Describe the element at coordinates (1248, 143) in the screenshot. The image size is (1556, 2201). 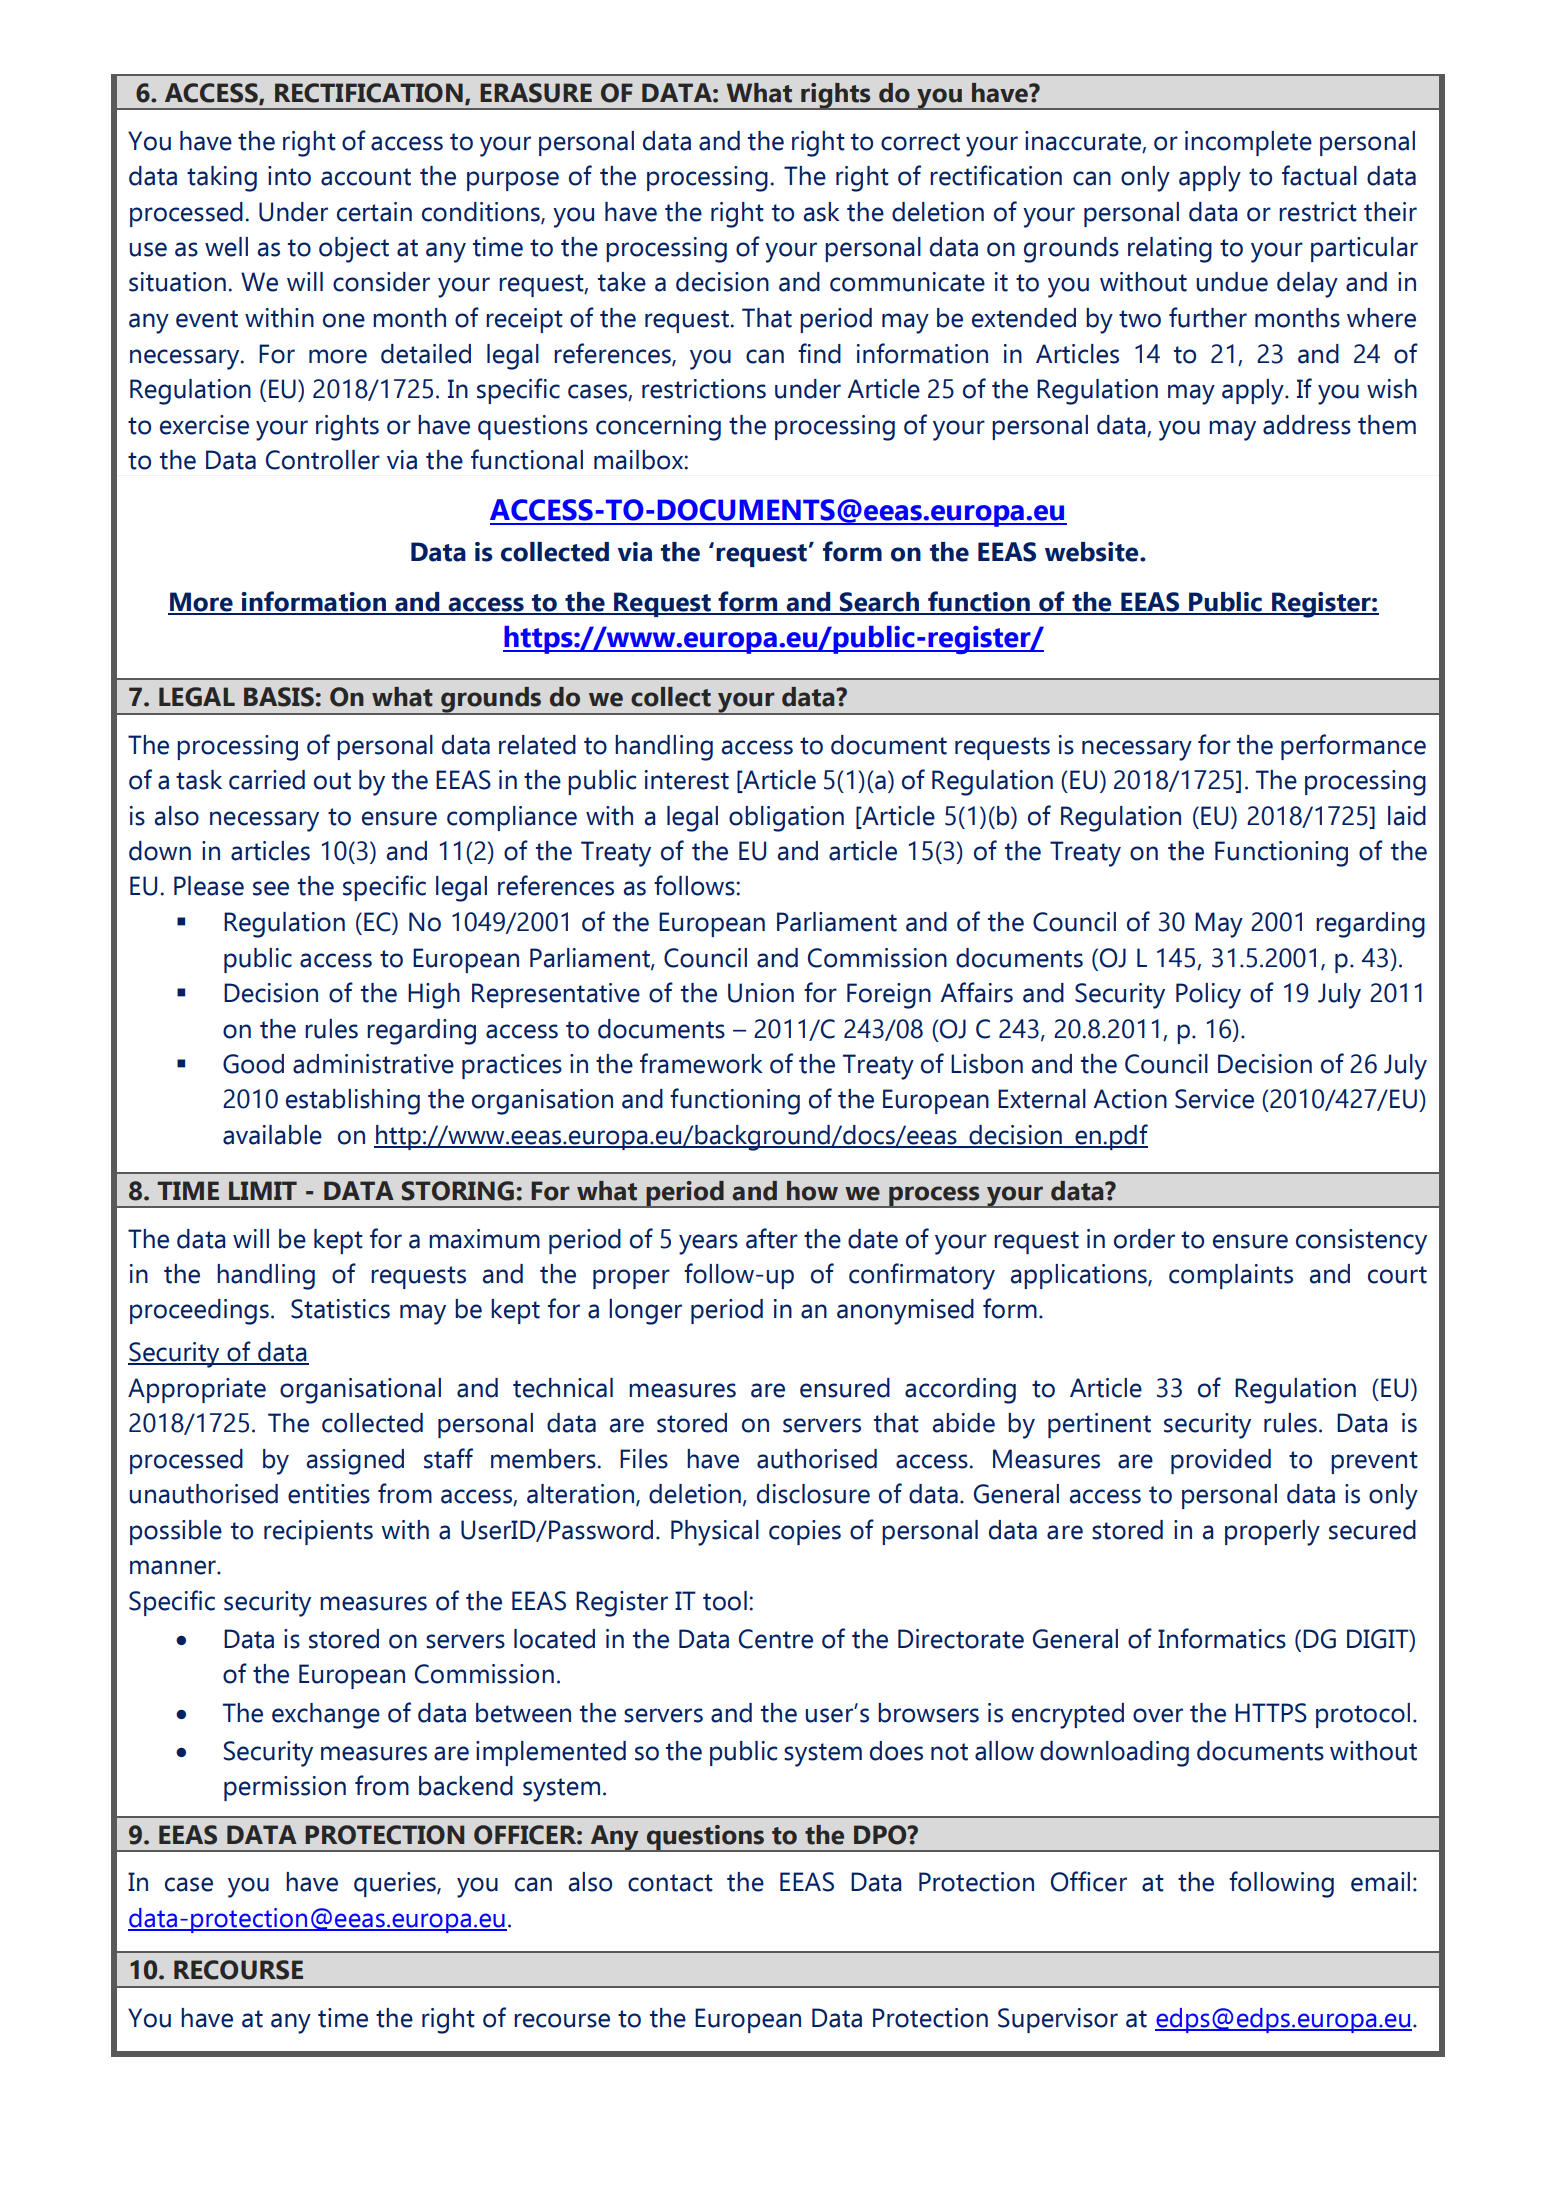
I see `incomplete` at that location.
